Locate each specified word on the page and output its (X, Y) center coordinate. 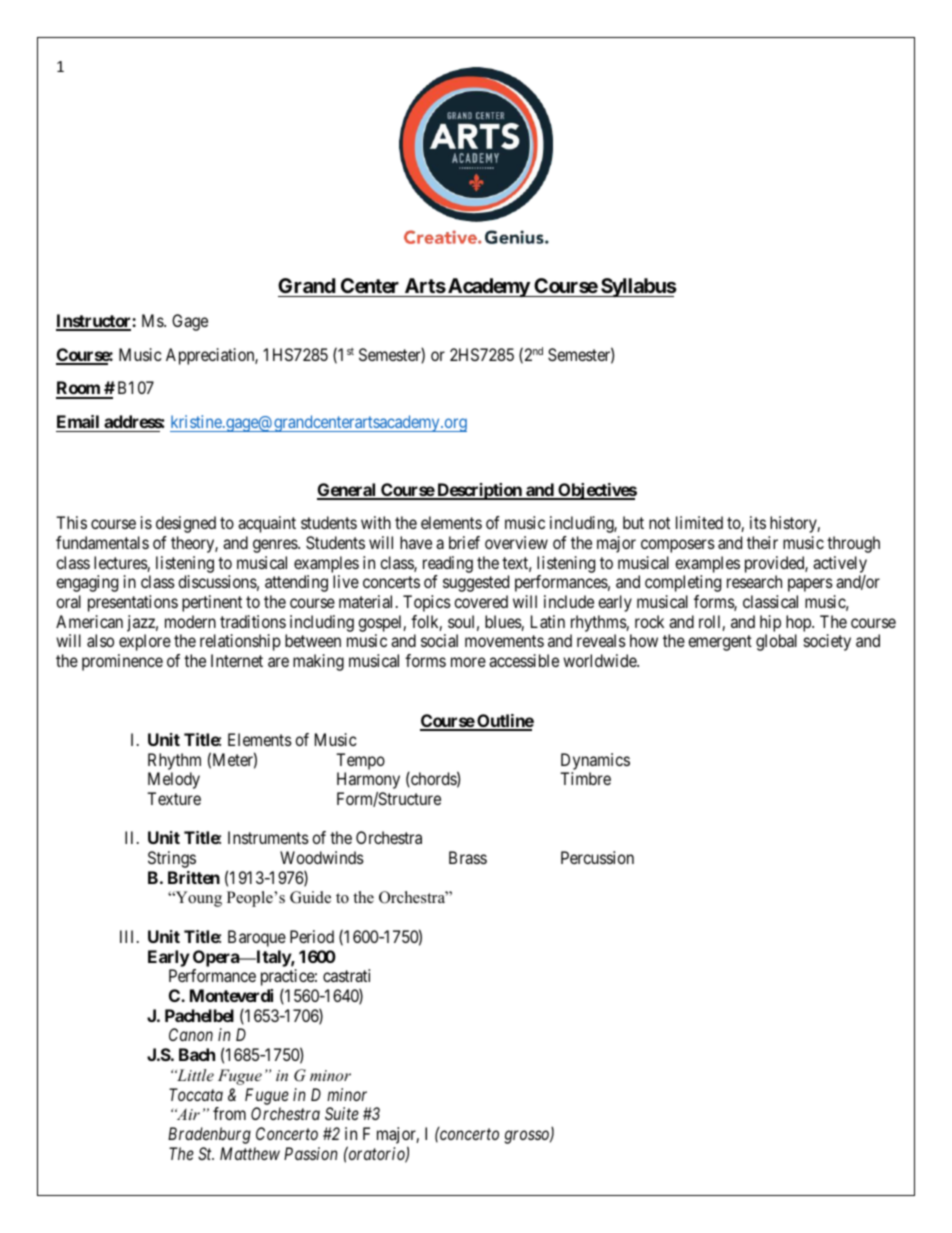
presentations (133, 603)
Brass (468, 857)
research (754, 581)
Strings (172, 859)
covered (481, 601)
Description (479, 491)
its (758, 522)
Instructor (94, 322)
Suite (342, 1113)
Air (187, 1114)
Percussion (597, 857)
